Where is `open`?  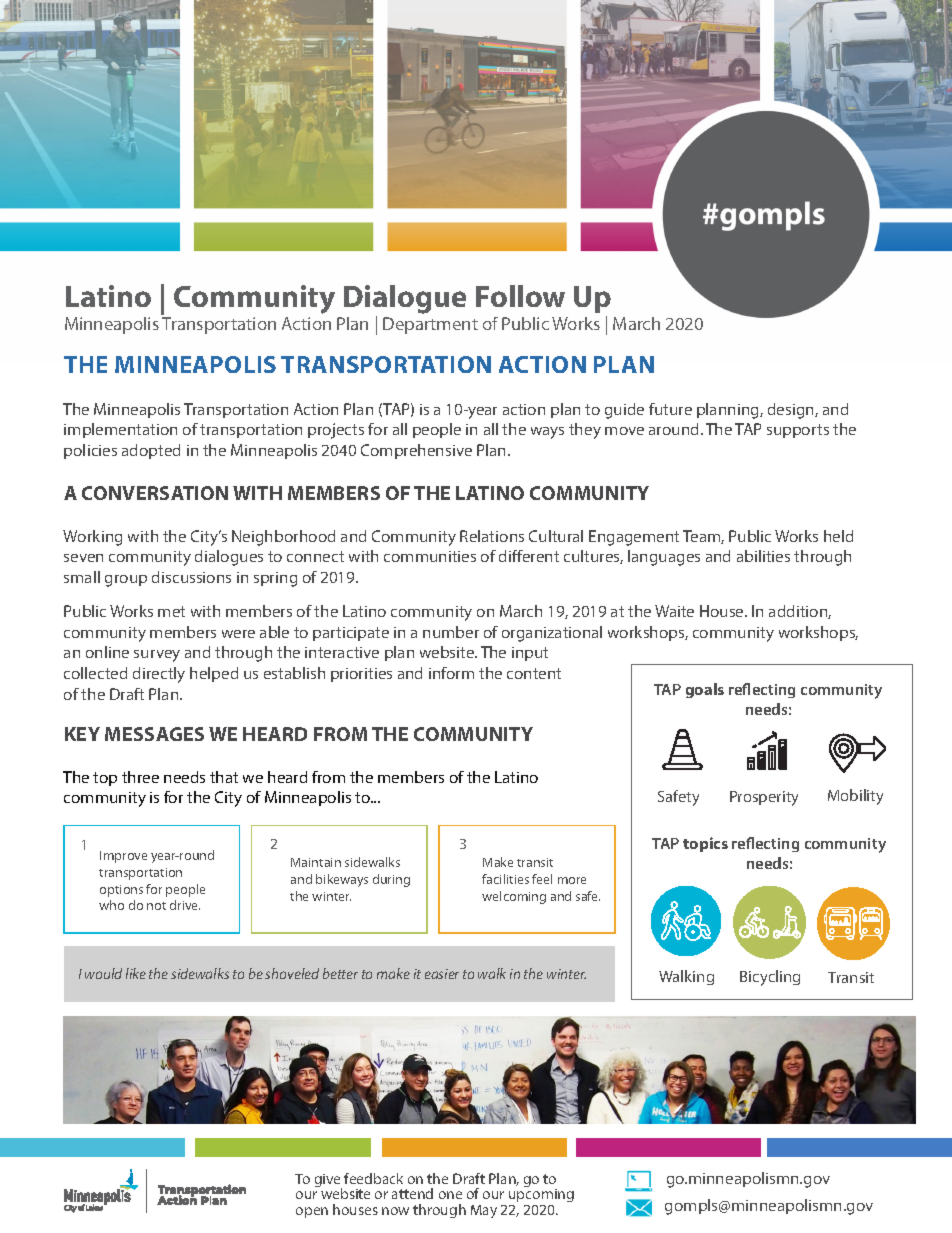 open is located at coordinates (312, 1212).
